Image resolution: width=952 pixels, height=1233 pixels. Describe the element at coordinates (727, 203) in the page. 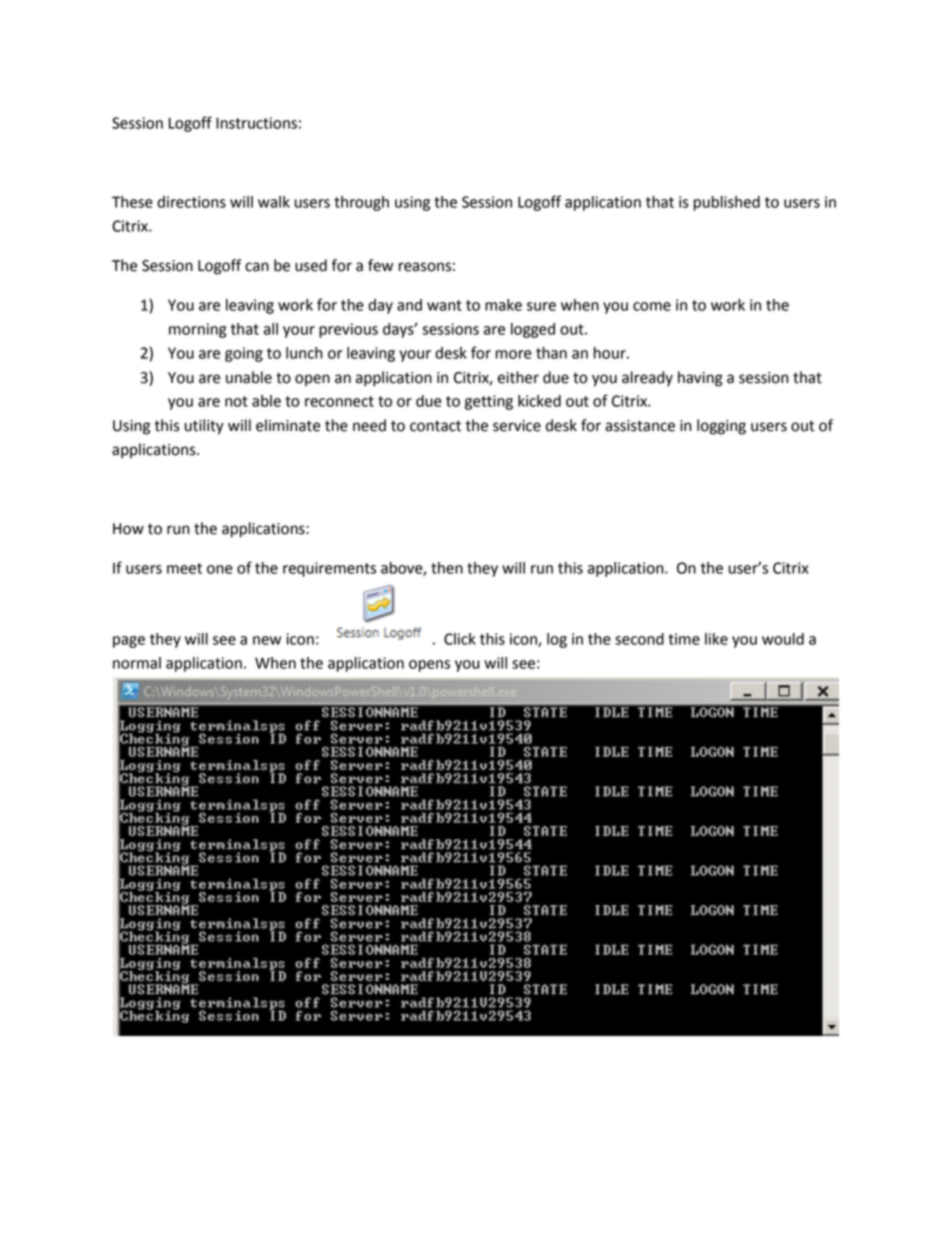

I see `published` at that location.
